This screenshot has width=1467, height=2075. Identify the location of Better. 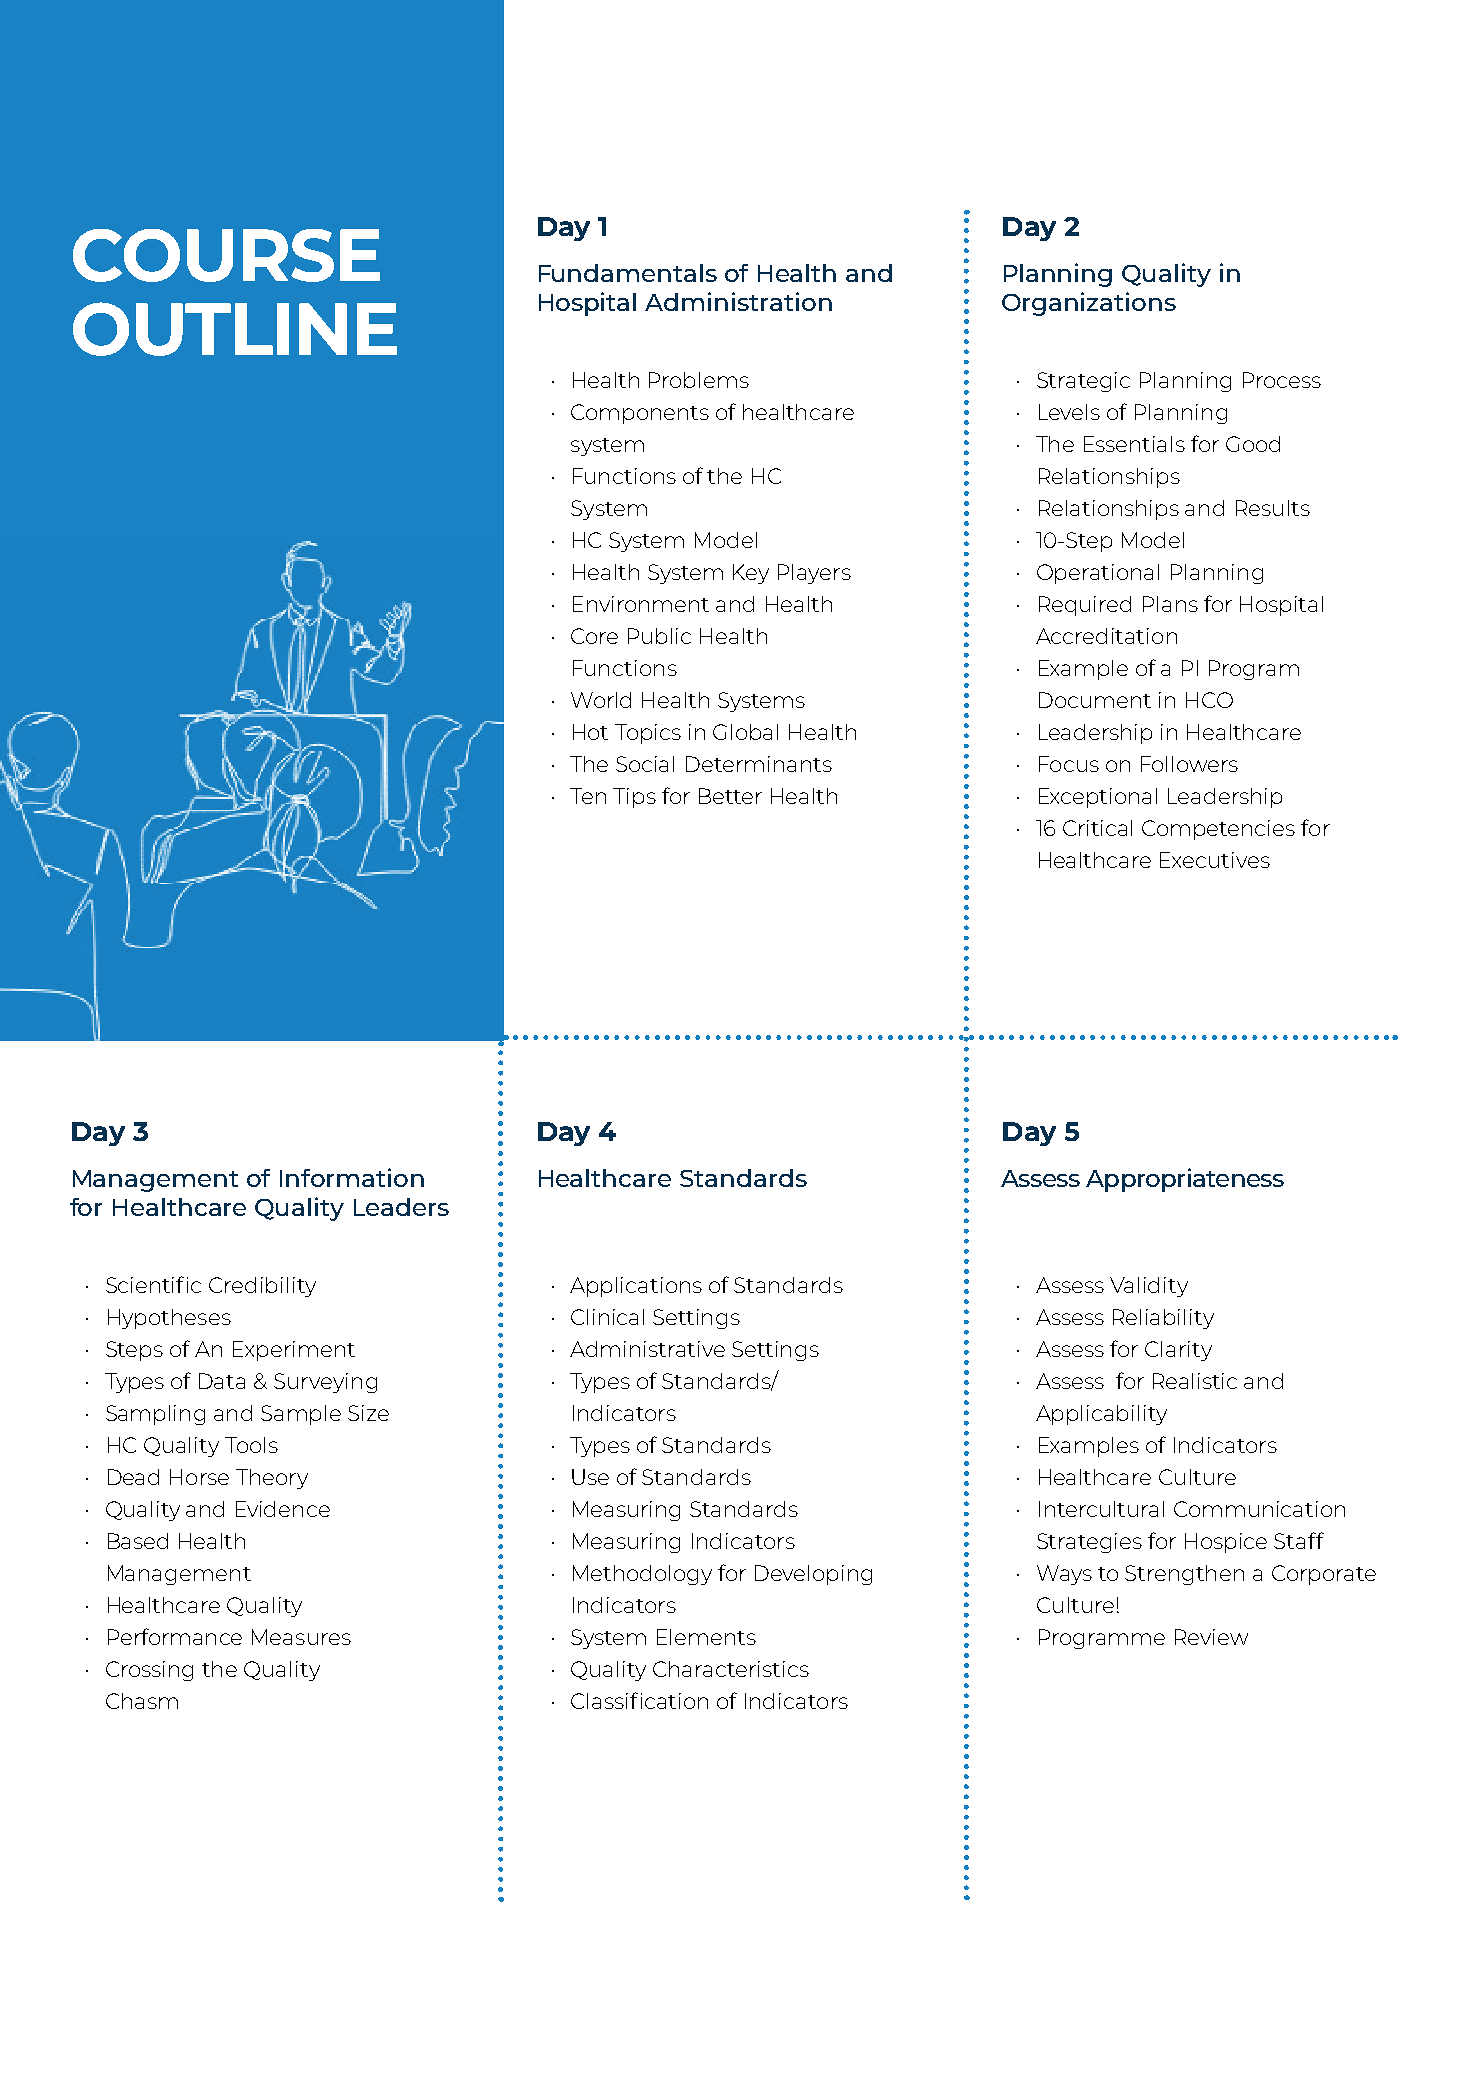
(730, 796).
